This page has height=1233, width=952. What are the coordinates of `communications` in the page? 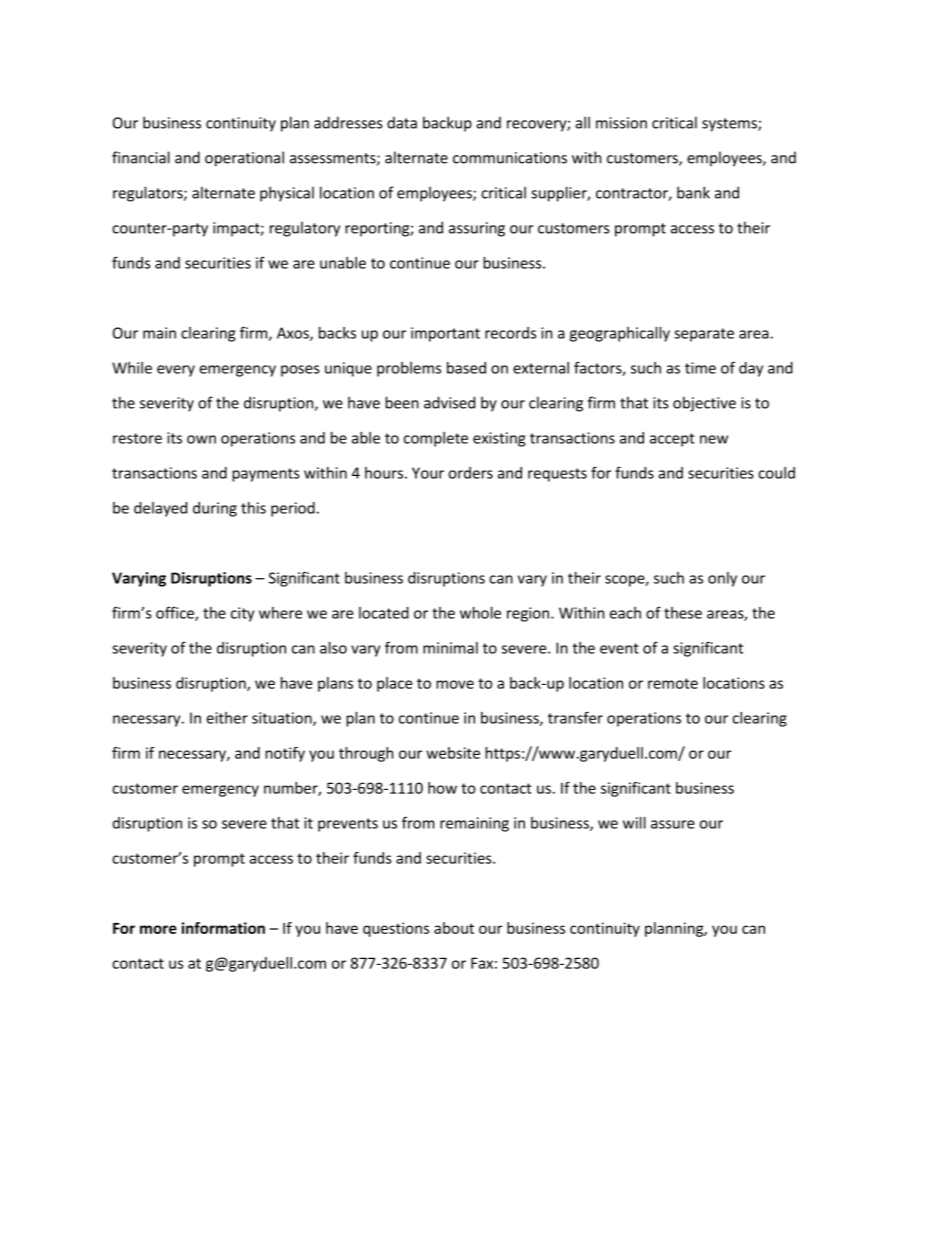 It's located at (510, 158).
